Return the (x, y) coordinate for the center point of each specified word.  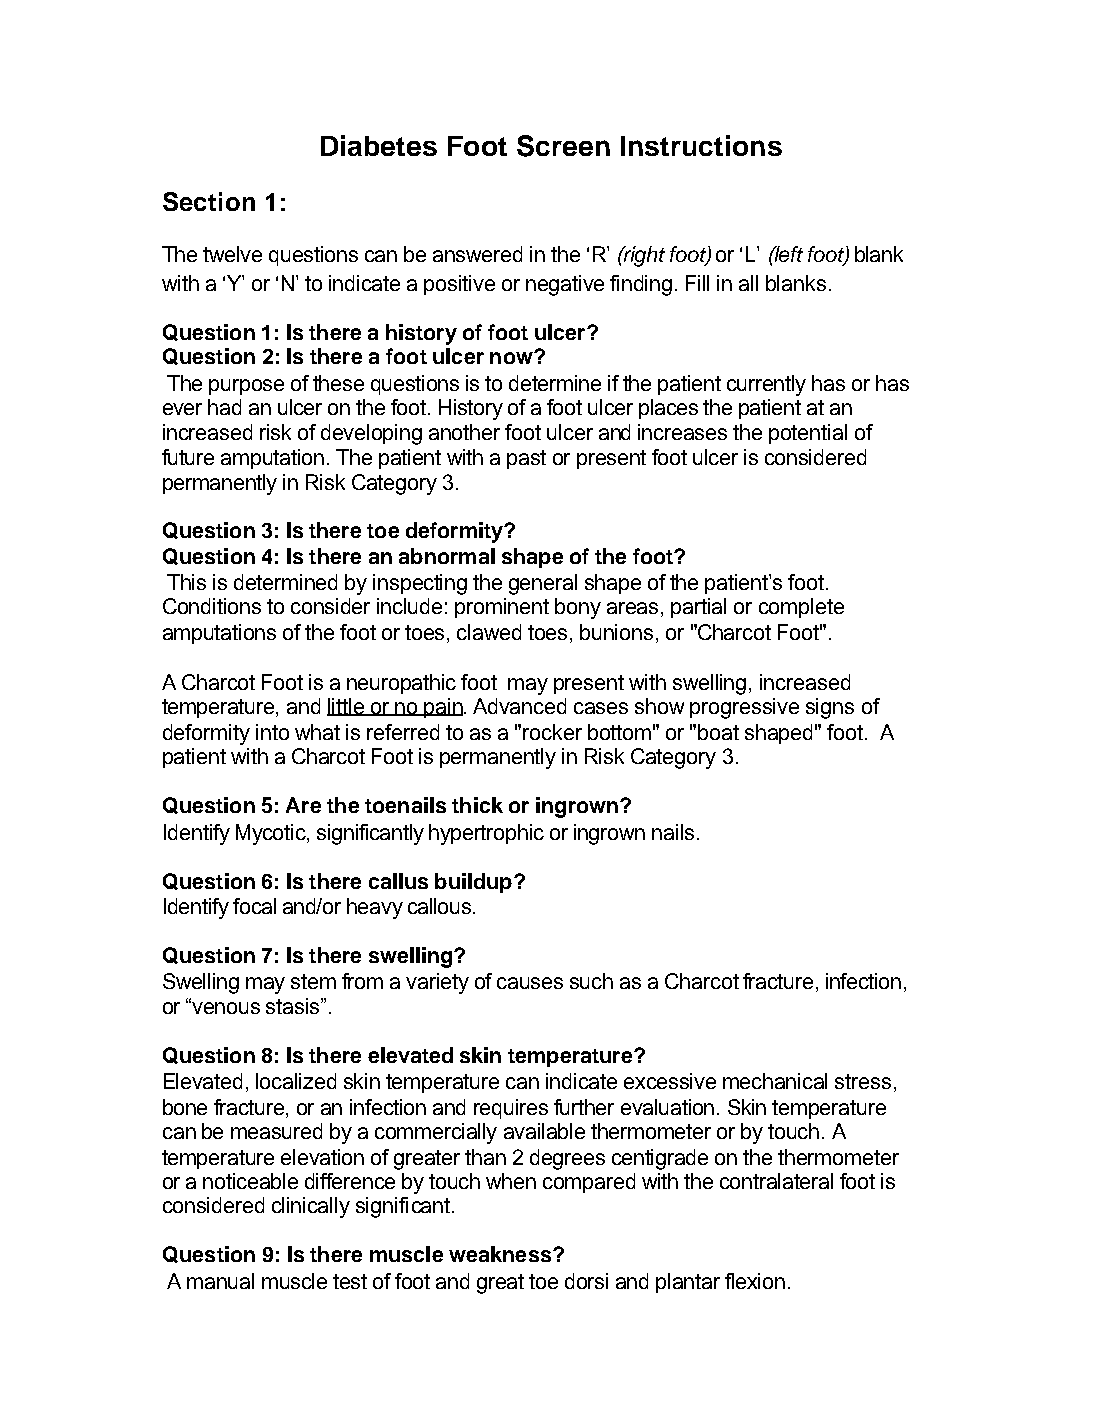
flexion (755, 1281)
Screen (563, 146)
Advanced (519, 706)
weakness (500, 1254)
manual (220, 1281)
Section (209, 201)
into (272, 732)
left (788, 254)
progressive (744, 708)
